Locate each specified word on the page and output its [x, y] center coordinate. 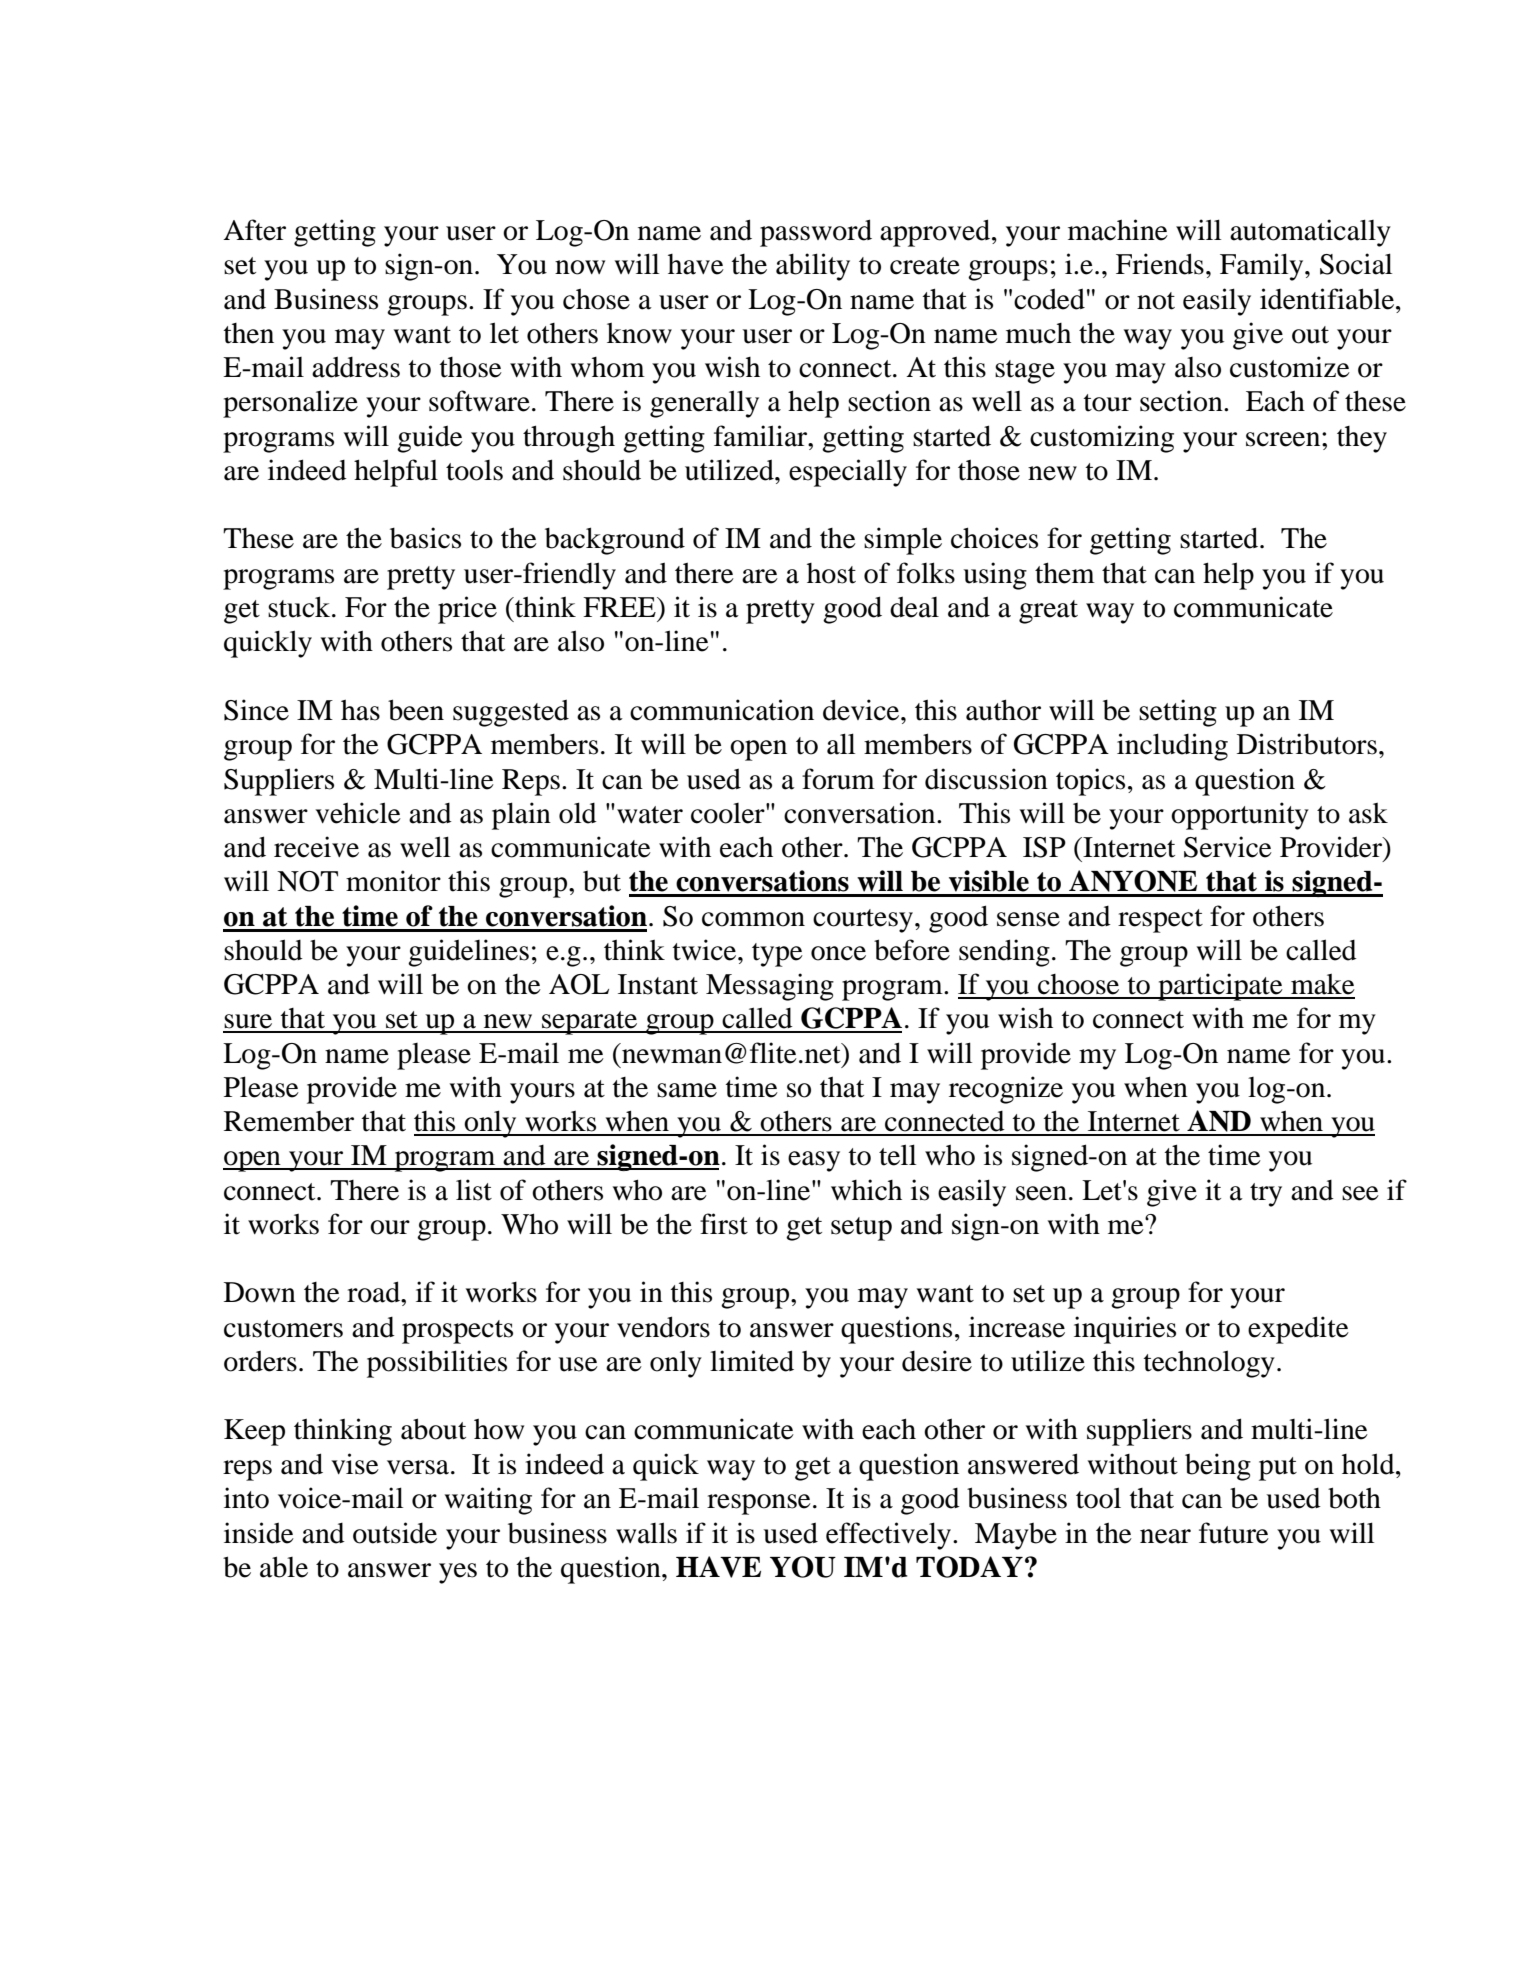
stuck [300, 607]
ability [813, 267]
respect [1160, 921]
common [753, 919]
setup [861, 1229]
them [1065, 573]
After [254, 230]
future [1234, 1533]
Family [1263, 267]
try [1266, 1195]
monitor [393, 881]
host [831, 573]
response [759, 1504]
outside [395, 1533]
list [474, 1190]
